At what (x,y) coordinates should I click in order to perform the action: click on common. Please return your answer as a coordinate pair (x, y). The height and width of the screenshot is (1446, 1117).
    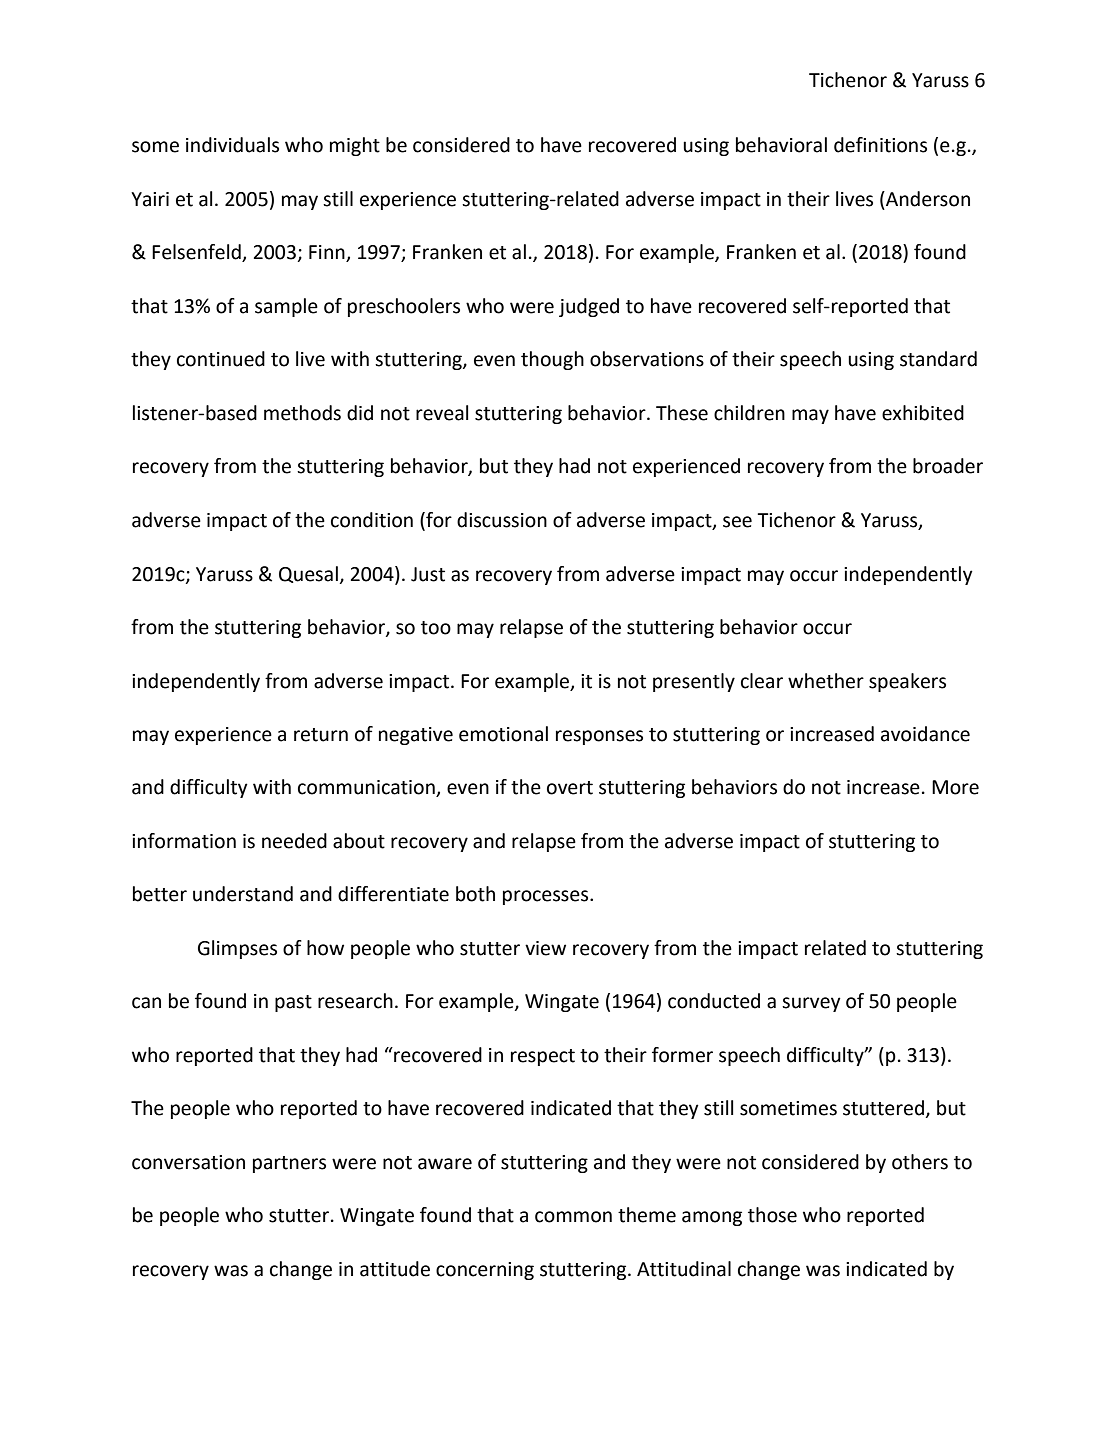
    Looking at the image, I should click on (573, 1217).
